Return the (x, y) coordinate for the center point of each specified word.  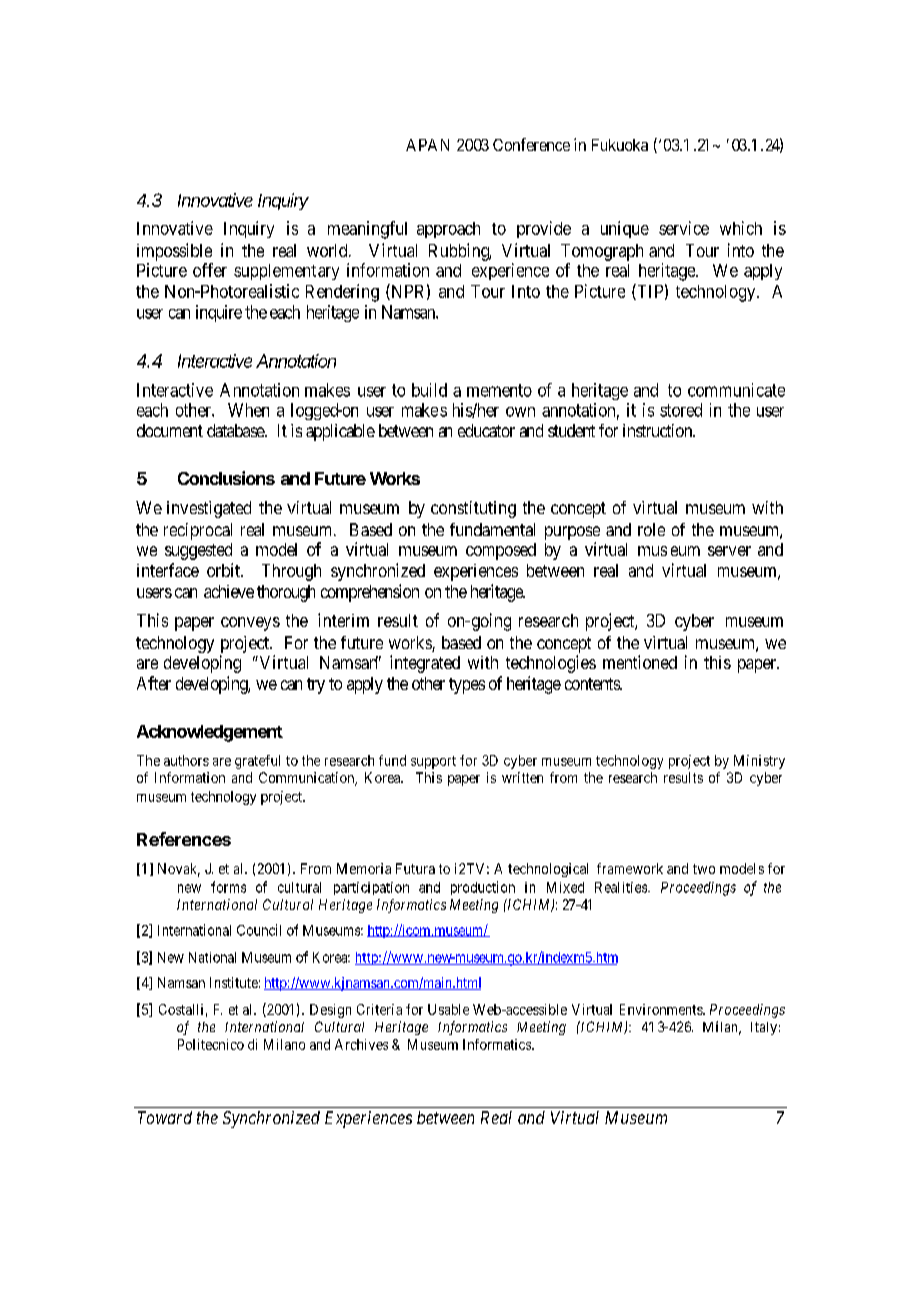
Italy (764, 1028)
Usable (448, 1009)
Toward (165, 1117)
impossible (174, 252)
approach (448, 230)
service (684, 228)
